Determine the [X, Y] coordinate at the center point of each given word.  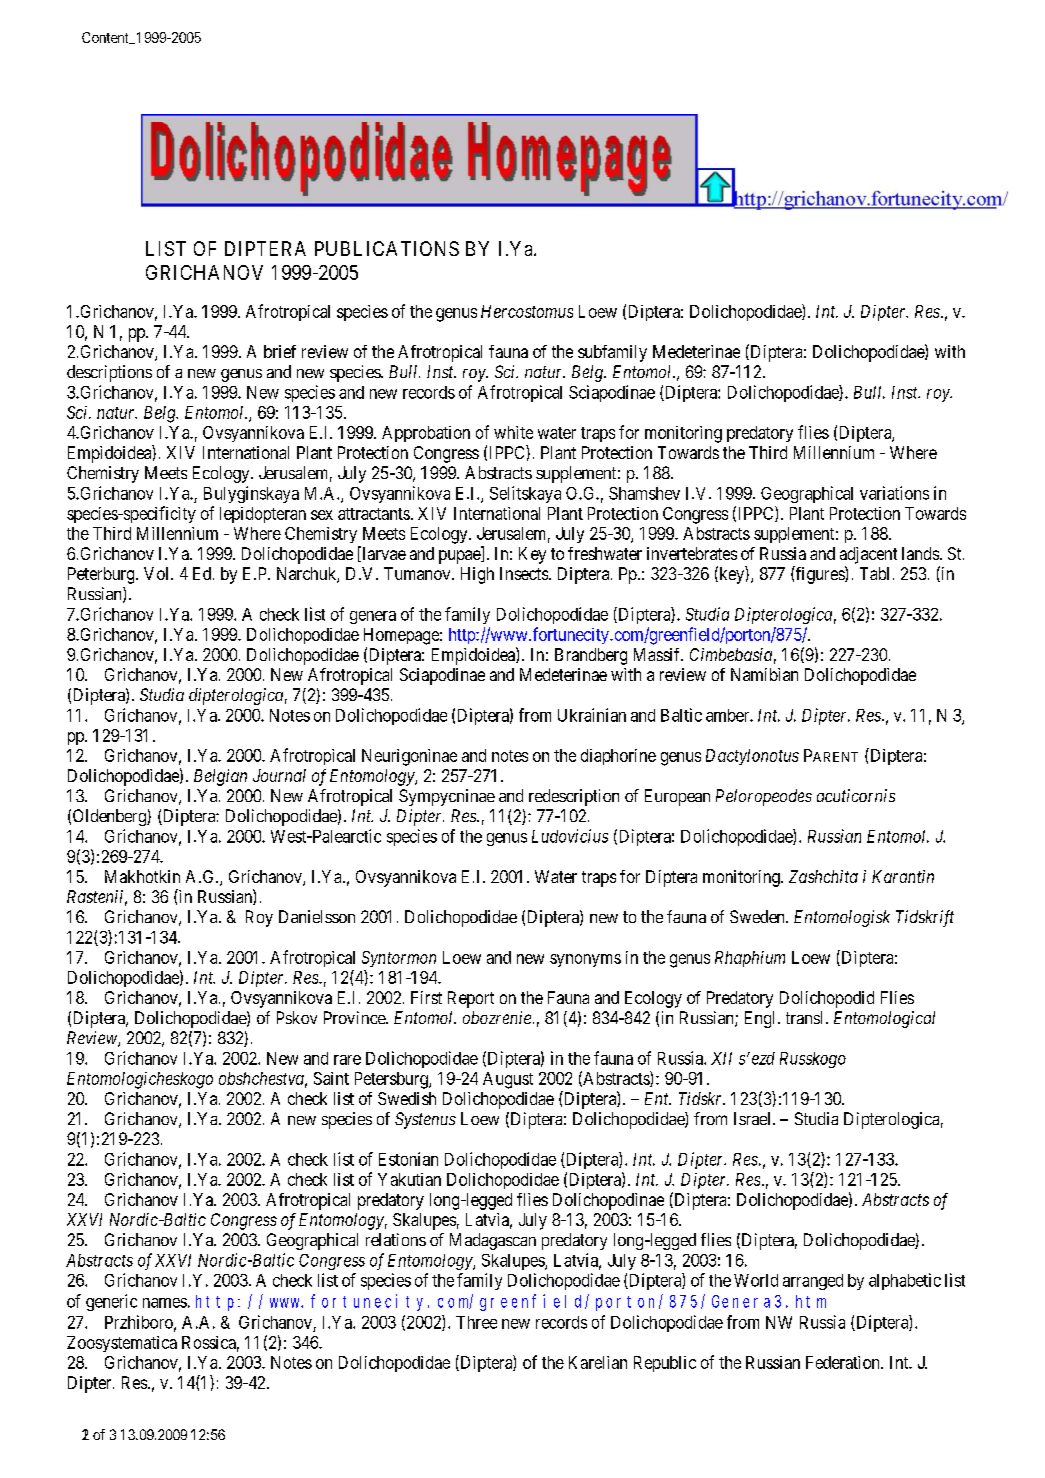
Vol [158, 573]
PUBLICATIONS [387, 248]
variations [894, 493]
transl [806, 1017]
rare [347, 1060]
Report [471, 999]
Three [476, 1322]
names [165, 1303]
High [477, 575]
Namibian [764, 674]
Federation [844, 1362]
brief [280, 351]
